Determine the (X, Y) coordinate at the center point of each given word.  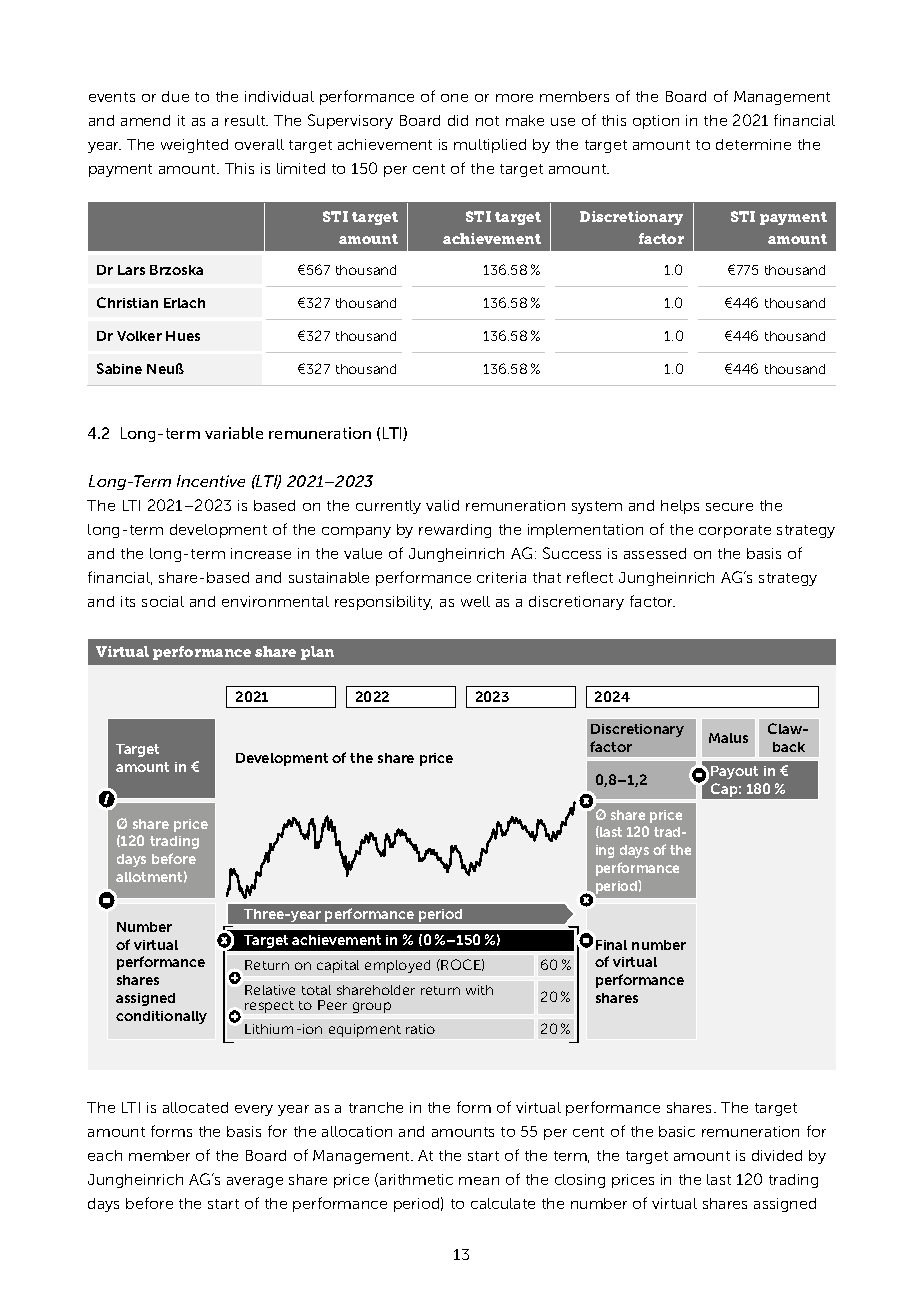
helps (680, 507)
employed (397, 966)
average (255, 1182)
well (475, 601)
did (458, 120)
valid (442, 505)
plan (317, 653)
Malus (728, 738)
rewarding (455, 531)
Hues (183, 336)
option (656, 122)
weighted (194, 146)
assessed (655, 553)
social (163, 601)
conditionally (161, 1017)
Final (611, 945)
